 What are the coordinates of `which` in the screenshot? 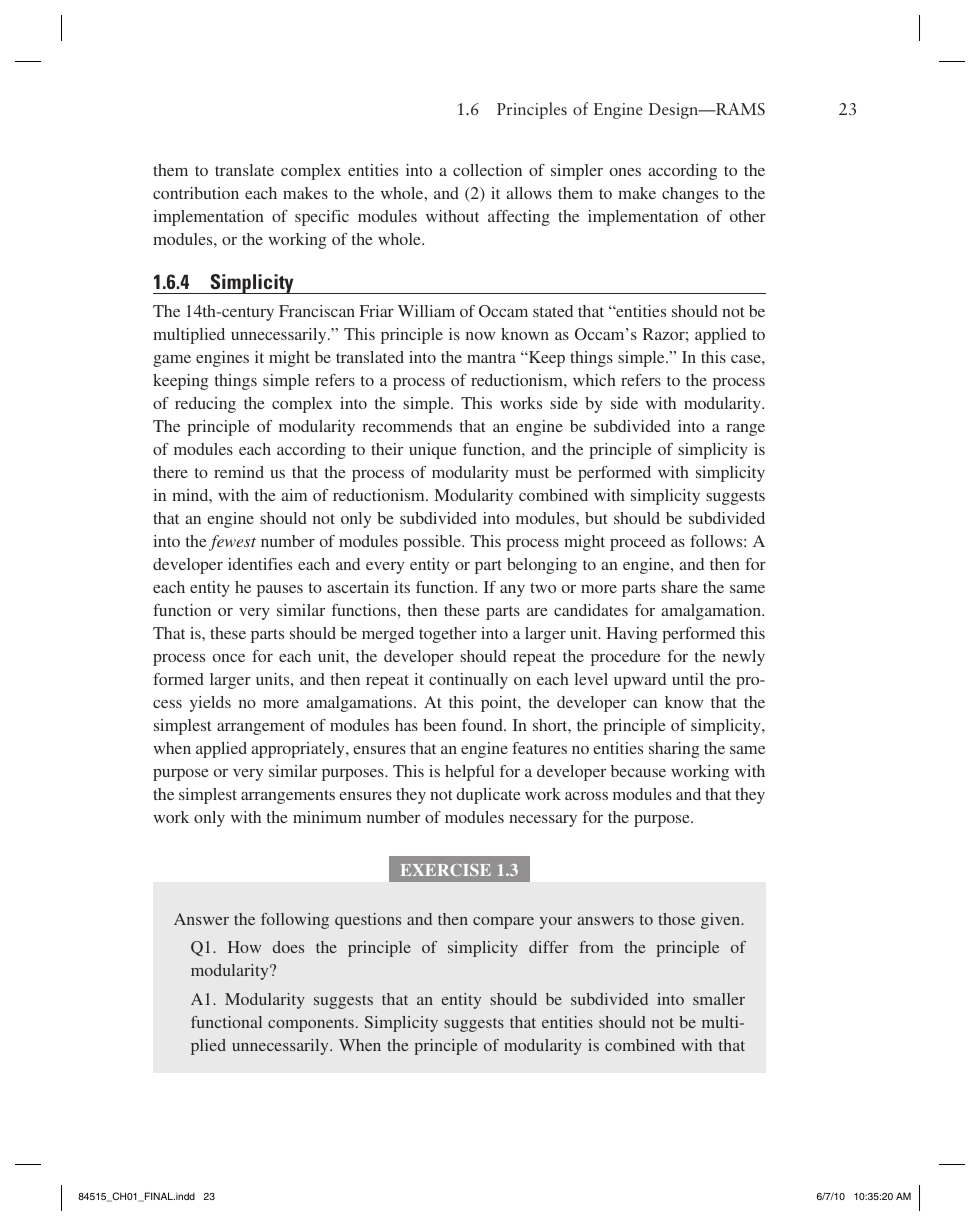 It's located at (594, 380).
